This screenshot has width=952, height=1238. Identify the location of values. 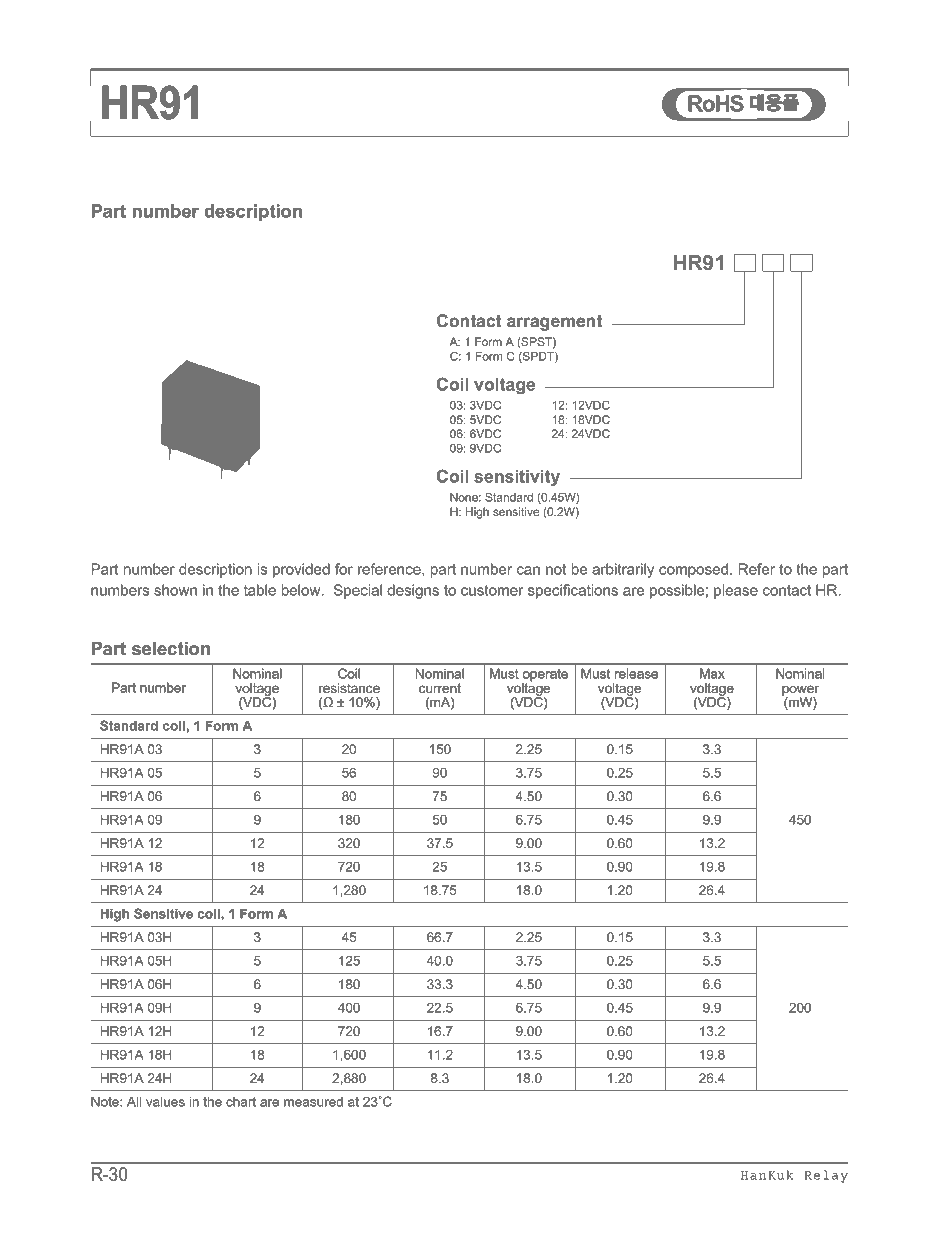
(165, 1101).
